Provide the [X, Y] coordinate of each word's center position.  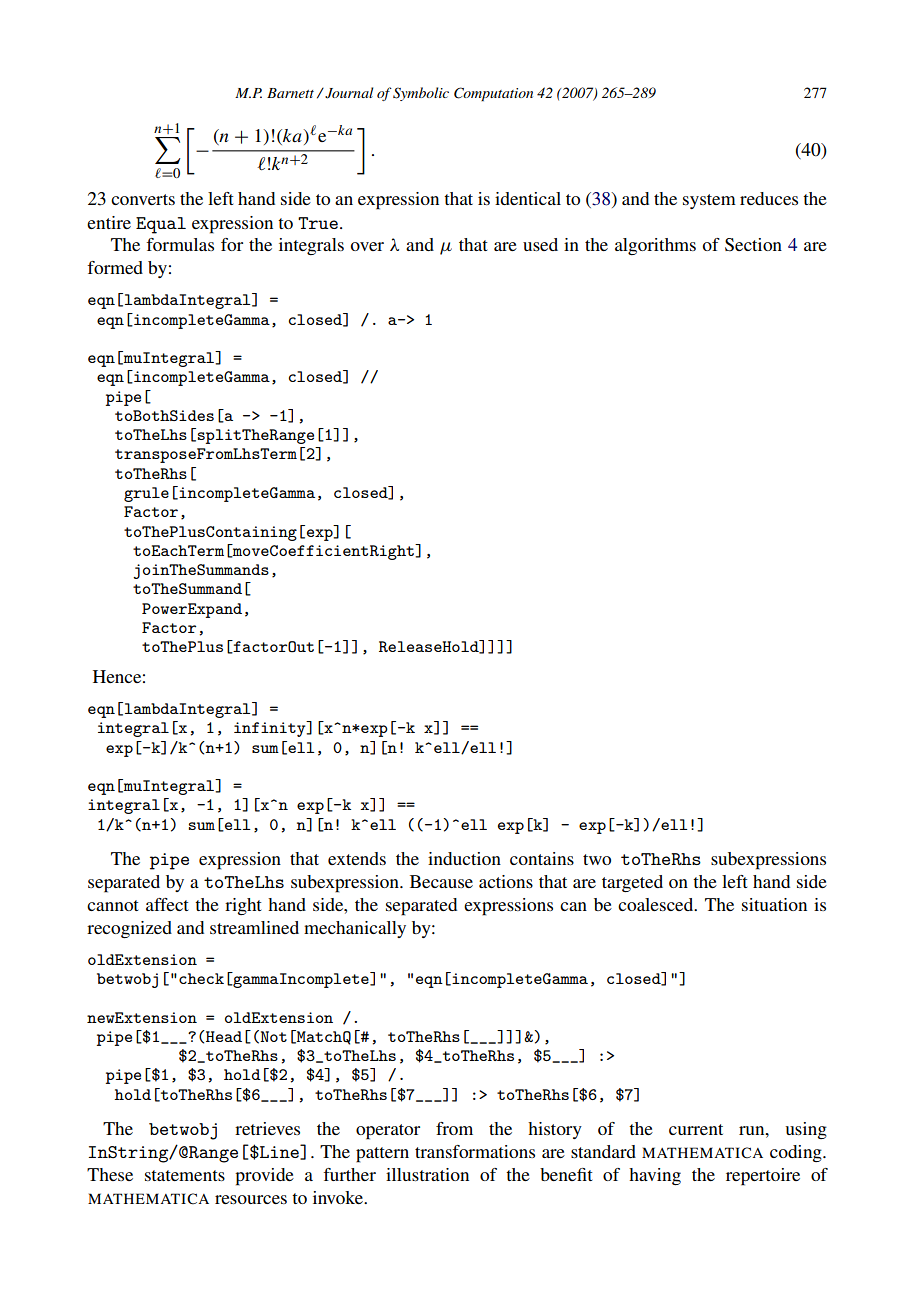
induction [464, 858]
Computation [493, 94]
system [709, 201]
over [367, 246]
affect [167, 904]
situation [774, 904]
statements [185, 1175]
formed [115, 267]
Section [753, 245]
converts [143, 199]
